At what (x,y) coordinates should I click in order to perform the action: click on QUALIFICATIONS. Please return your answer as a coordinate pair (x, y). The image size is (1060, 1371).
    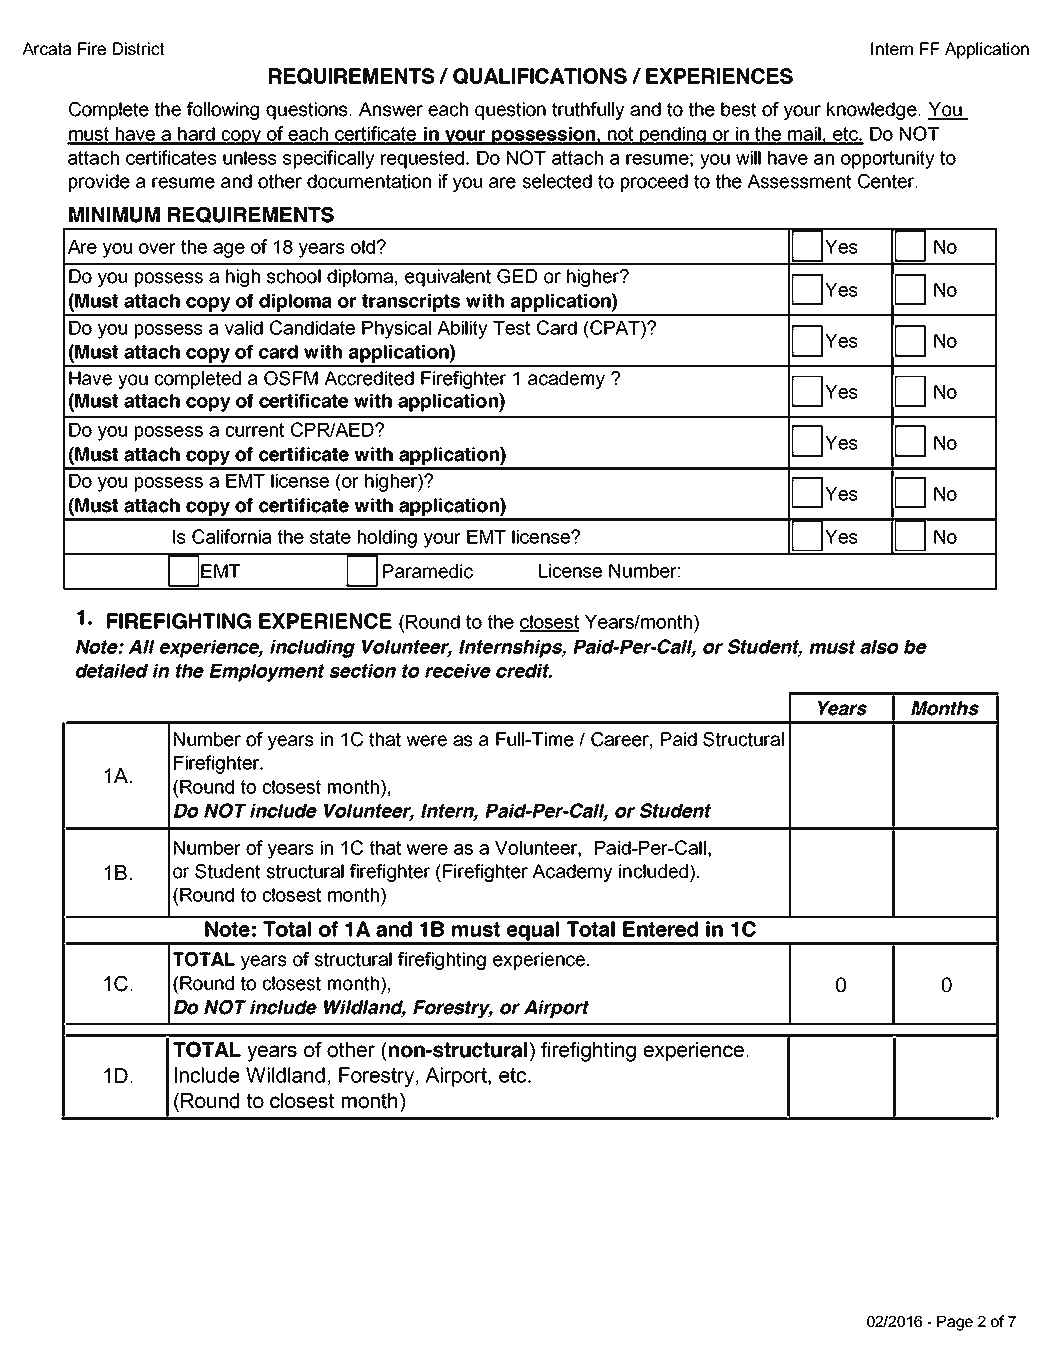
    Looking at the image, I should click on (540, 76).
